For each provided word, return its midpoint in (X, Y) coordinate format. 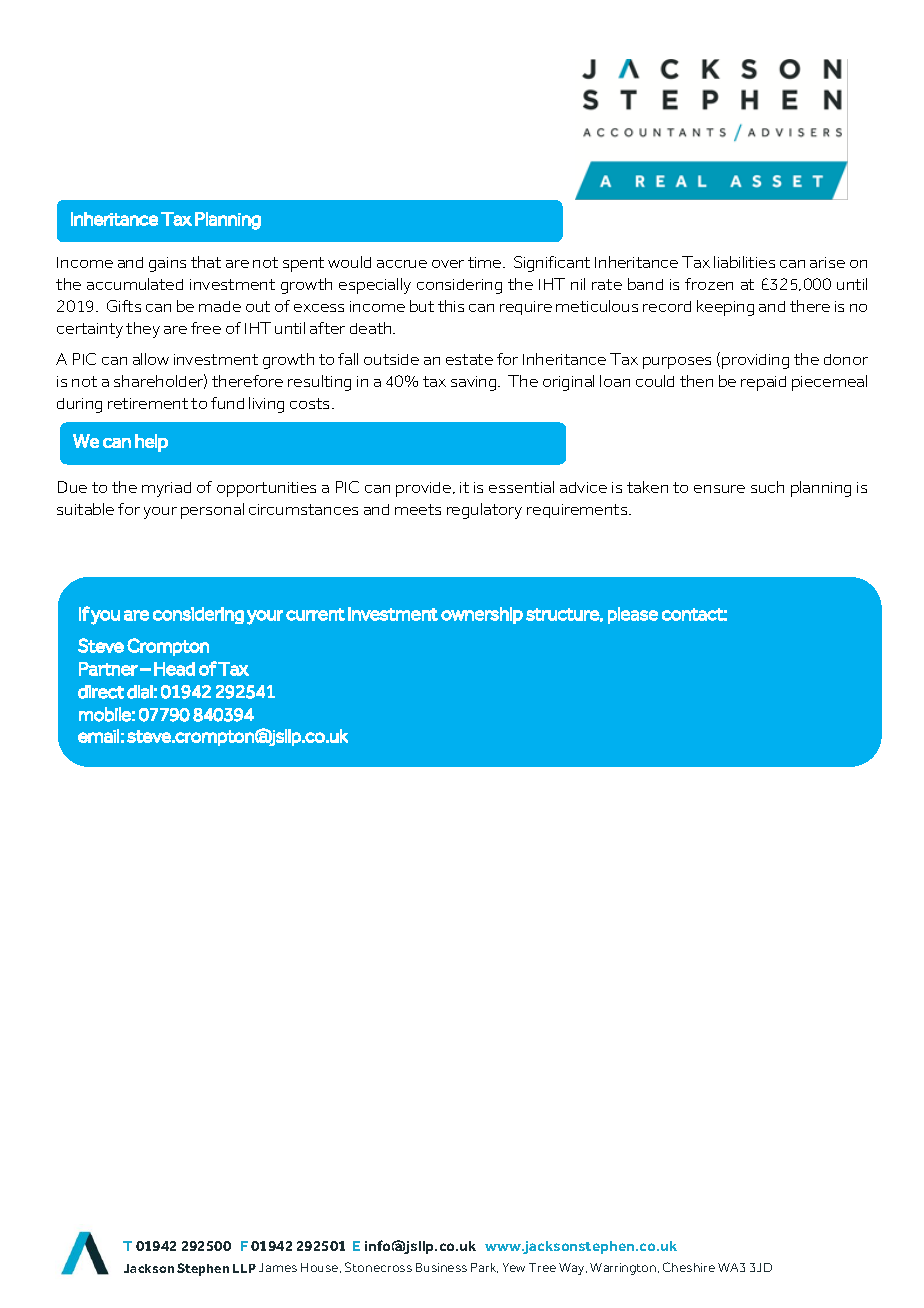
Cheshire (689, 1267)
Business (441, 1267)
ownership (482, 615)
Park (484, 1268)
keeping (725, 308)
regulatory (484, 511)
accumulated (135, 284)
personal (212, 511)
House (321, 1268)
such (767, 487)
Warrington (624, 1269)
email (98, 736)
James (278, 1267)
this (451, 306)
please (633, 615)
